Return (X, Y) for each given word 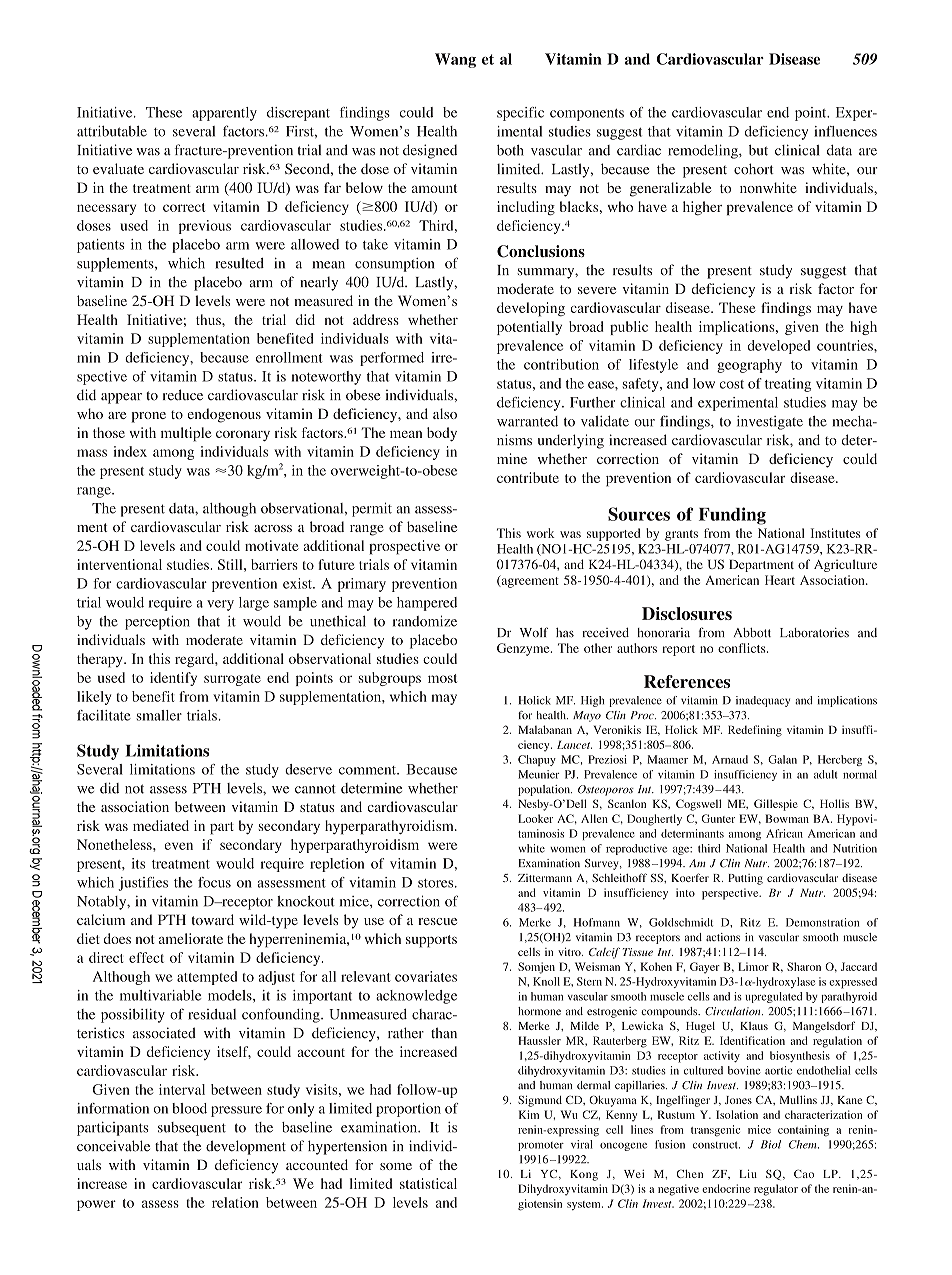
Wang (455, 60)
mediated (161, 825)
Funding (732, 516)
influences (845, 131)
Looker (535, 818)
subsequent (192, 1129)
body (442, 434)
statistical (428, 1183)
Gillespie (776, 805)
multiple (186, 434)
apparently (224, 114)
